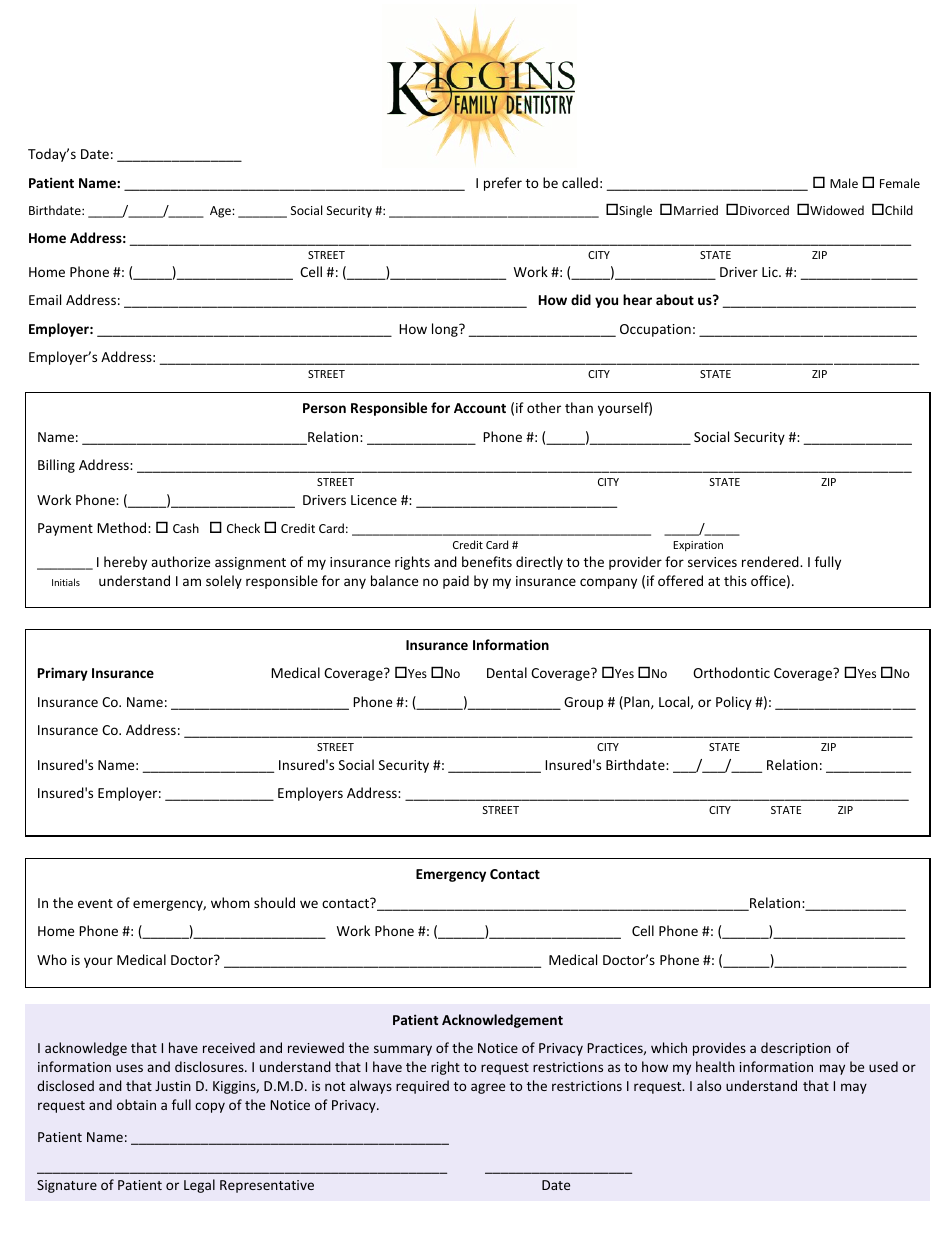 This screenshot has height=1233, width=952. I want to click on Method, so click(123, 527).
